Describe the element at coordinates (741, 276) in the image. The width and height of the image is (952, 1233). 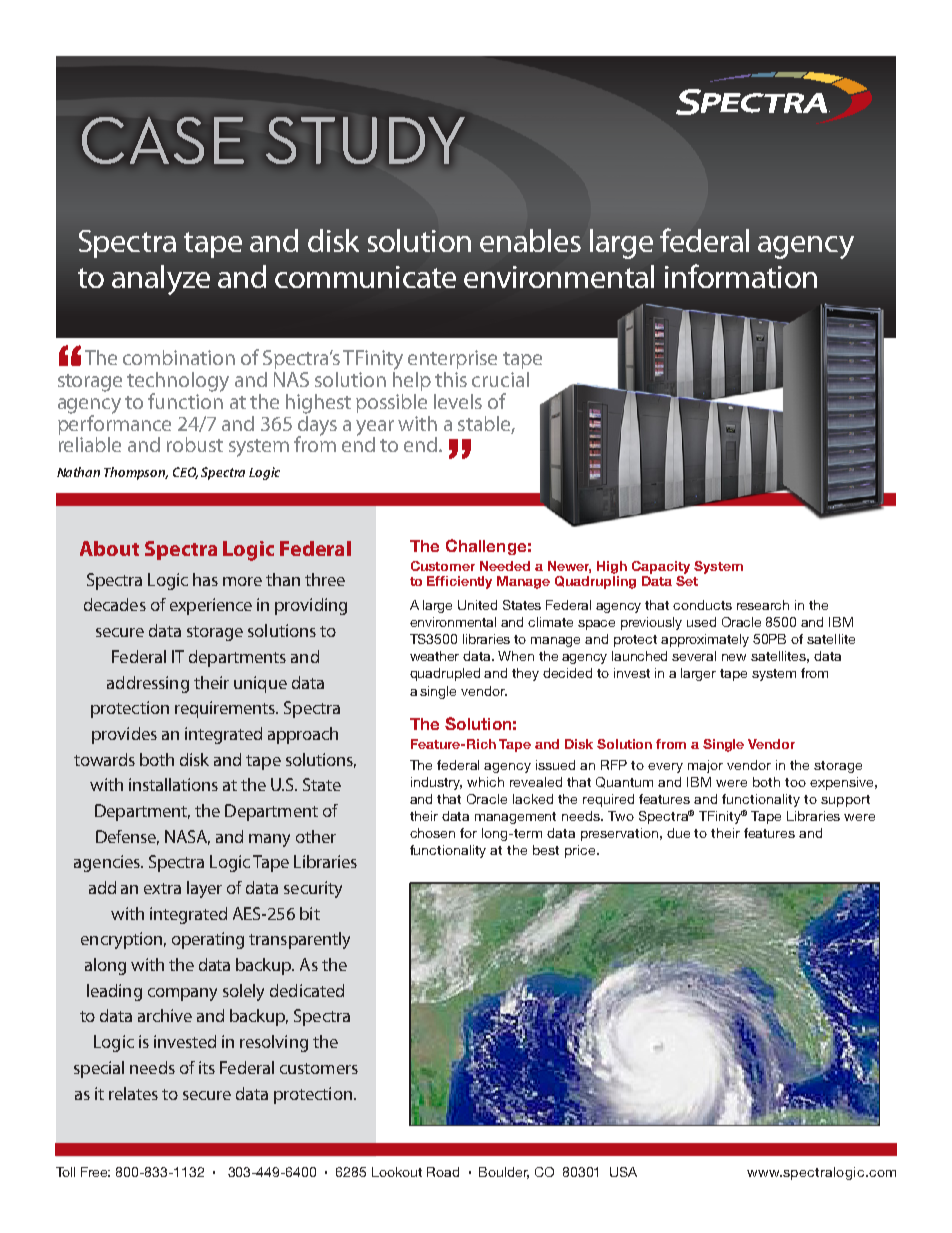
I see `information` at that location.
